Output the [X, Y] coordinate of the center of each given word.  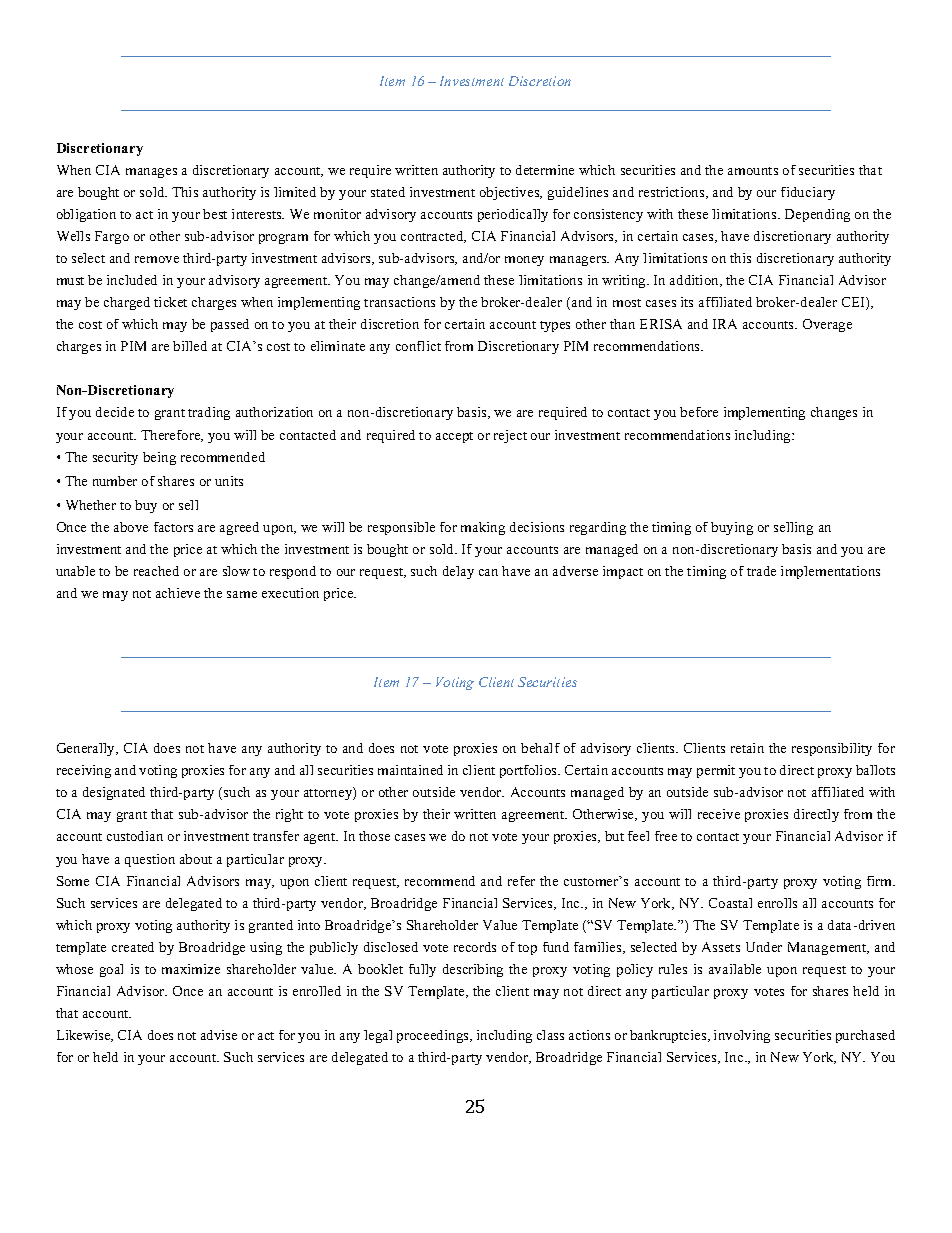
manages [151, 173]
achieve [178, 593]
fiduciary [808, 193]
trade [761, 571]
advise [219, 1035]
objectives [511, 193]
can [488, 572]
